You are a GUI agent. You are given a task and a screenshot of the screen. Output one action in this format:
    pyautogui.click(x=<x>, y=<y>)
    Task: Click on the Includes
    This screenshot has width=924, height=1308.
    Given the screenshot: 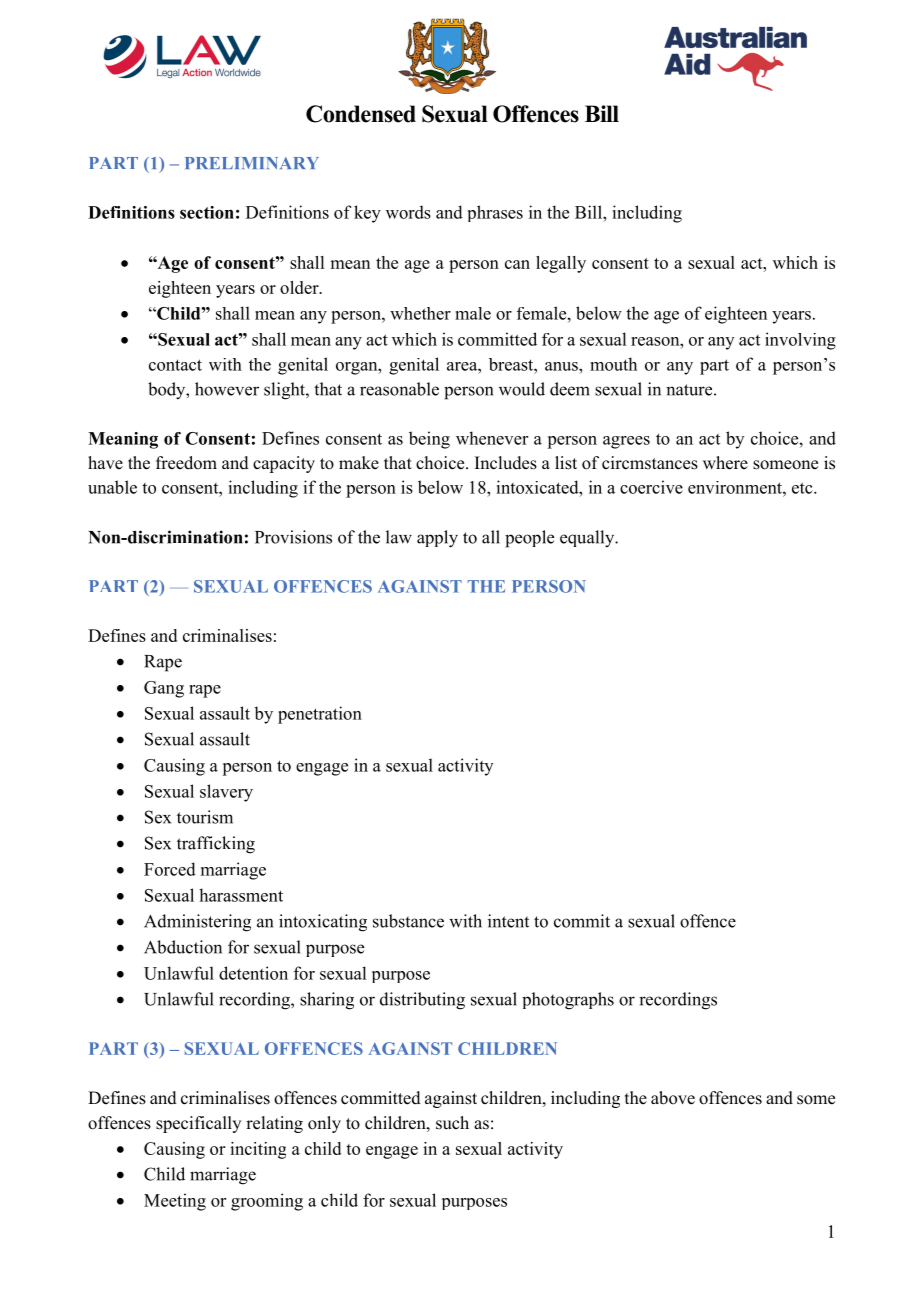 What is the action you would take?
    pyautogui.click(x=506, y=463)
